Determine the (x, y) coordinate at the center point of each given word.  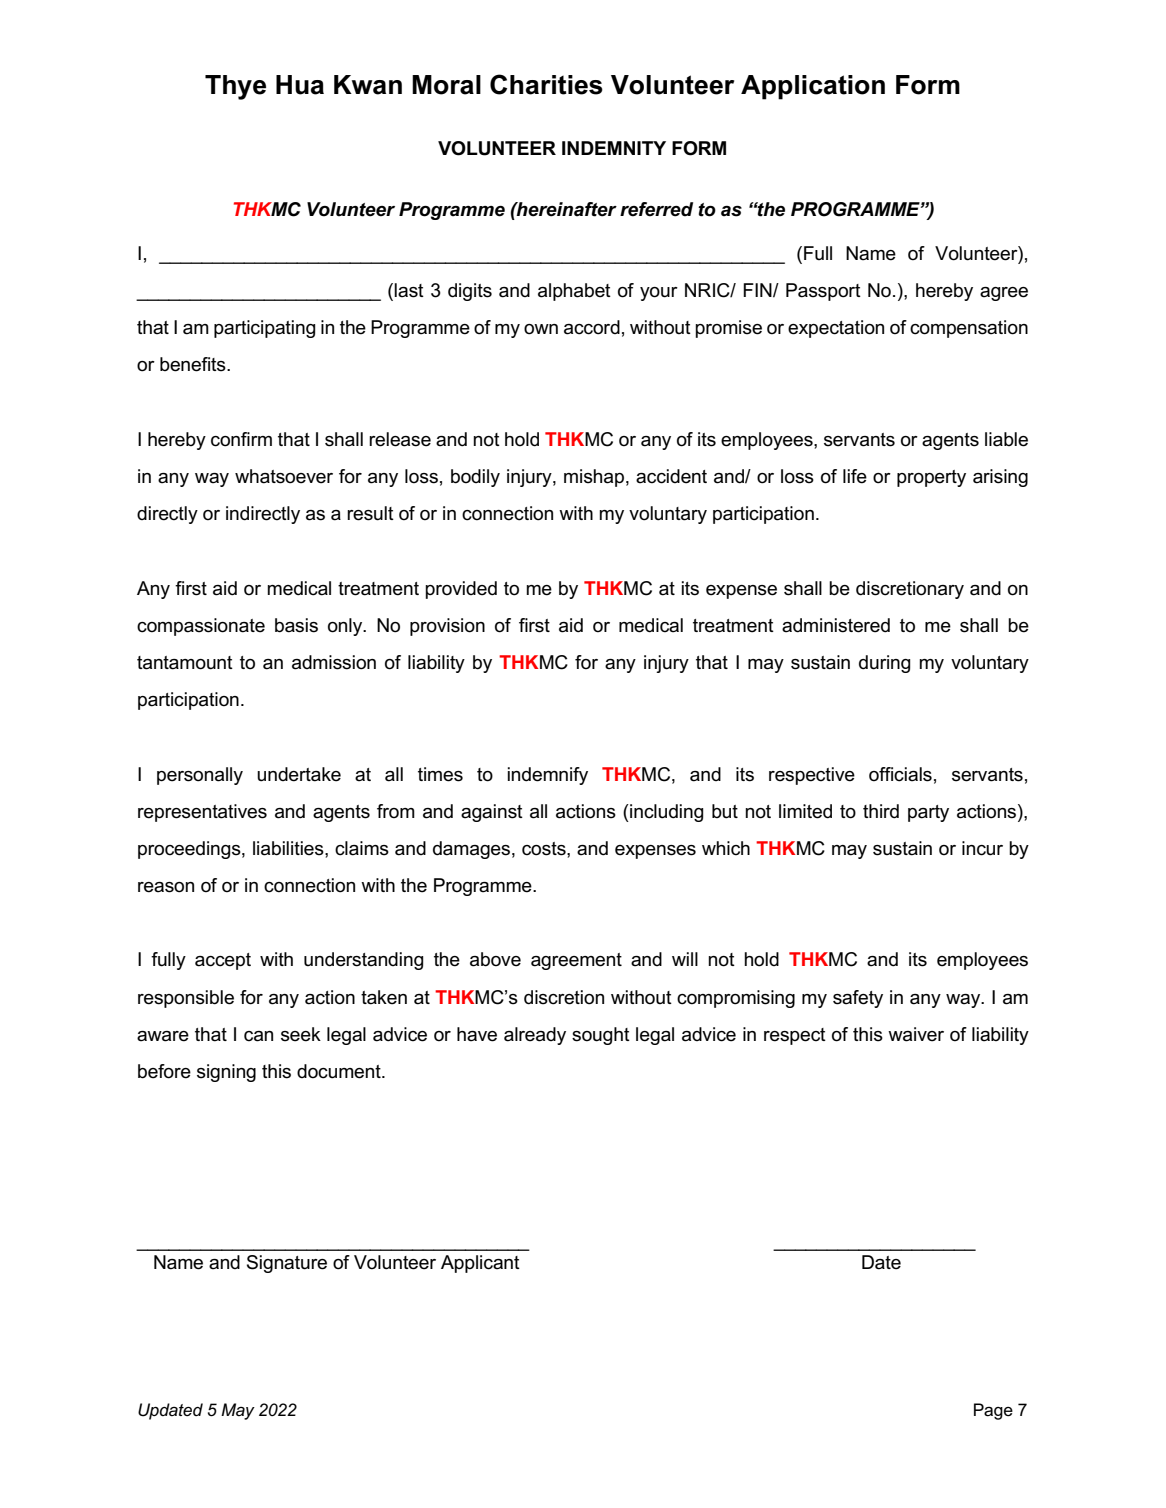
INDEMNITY (614, 148)
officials (900, 774)
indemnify (548, 776)
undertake (299, 774)
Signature (287, 1264)
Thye (235, 87)
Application (813, 87)
